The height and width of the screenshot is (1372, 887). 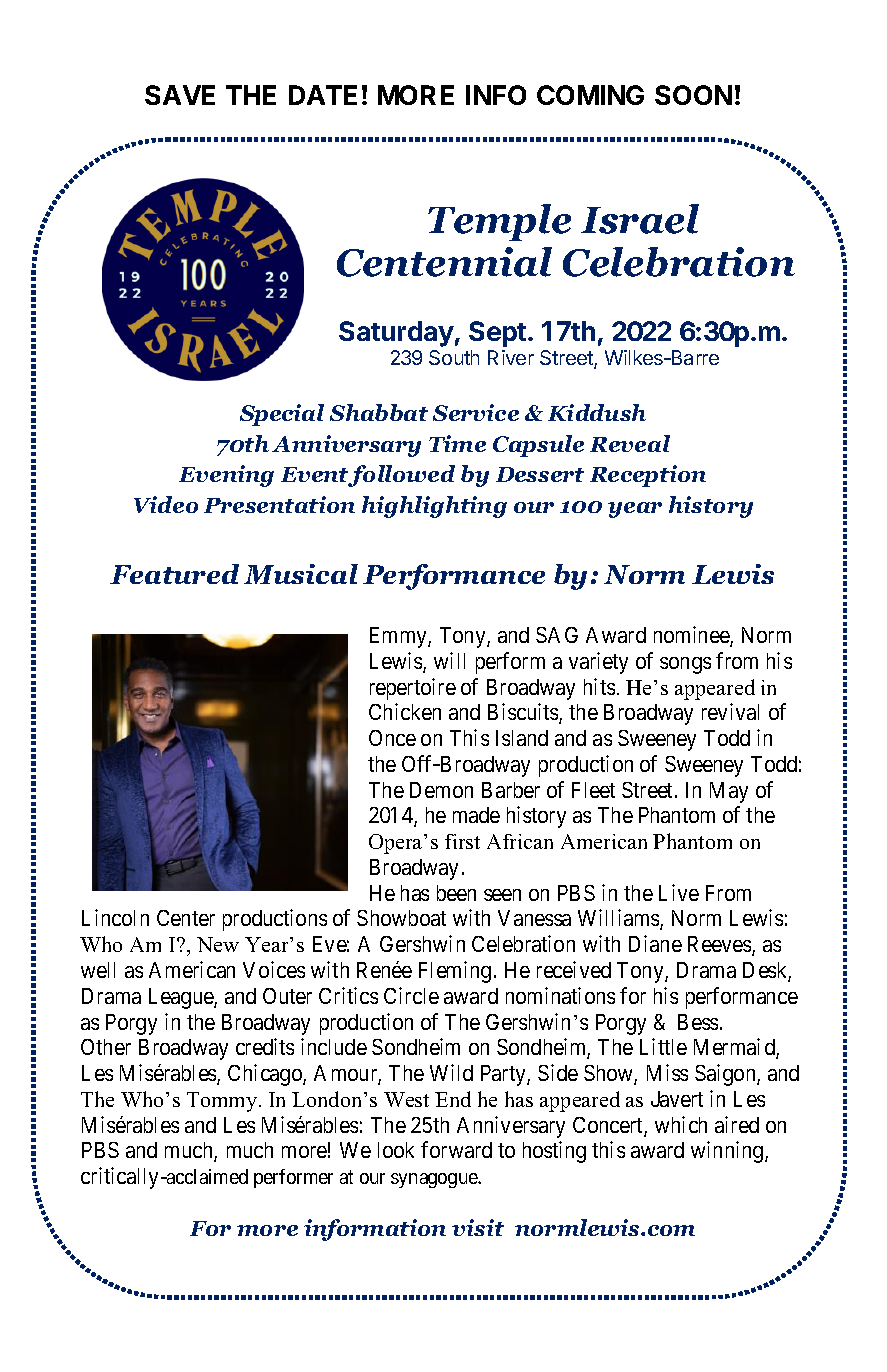 What do you see at coordinates (223, 1102) in the screenshot?
I see `Tommy` at bounding box center [223, 1102].
